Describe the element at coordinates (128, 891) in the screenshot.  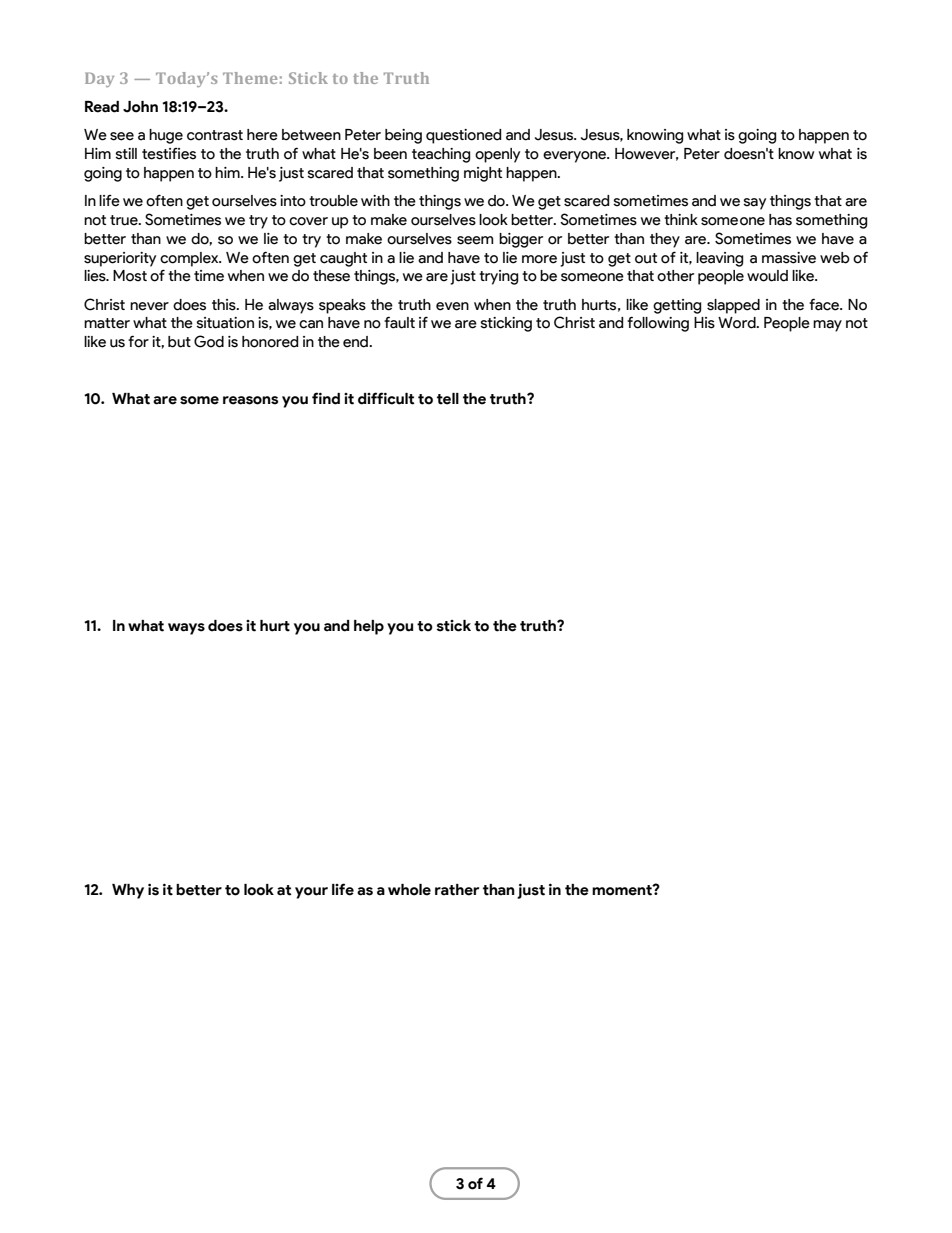
I see `Why` at that location.
